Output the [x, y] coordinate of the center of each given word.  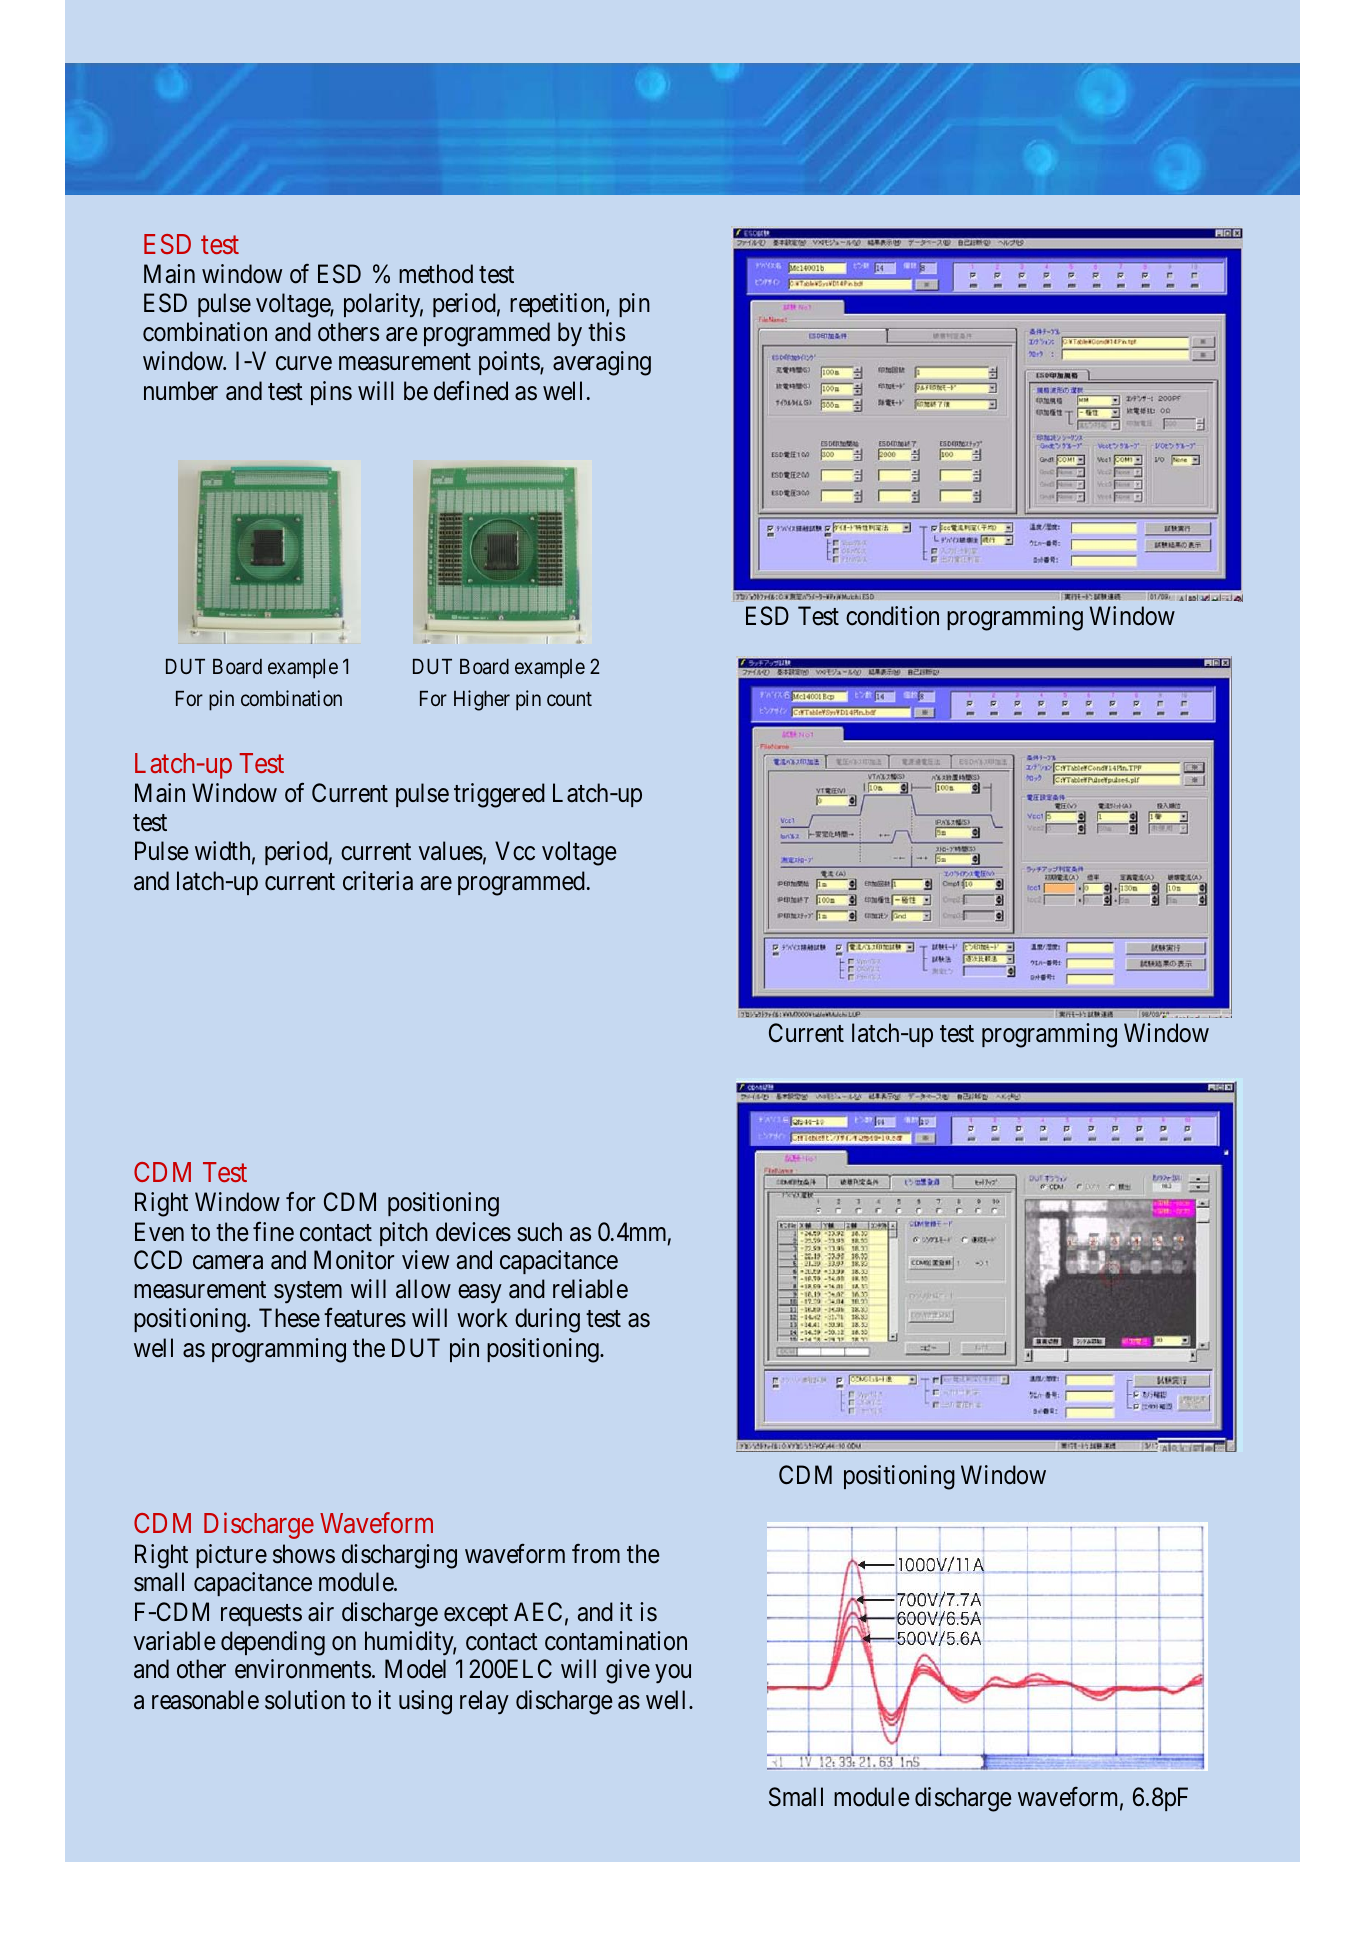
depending [273, 1643]
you [673, 1674]
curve [304, 364]
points [510, 363]
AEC [538, 1611]
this [606, 332]
